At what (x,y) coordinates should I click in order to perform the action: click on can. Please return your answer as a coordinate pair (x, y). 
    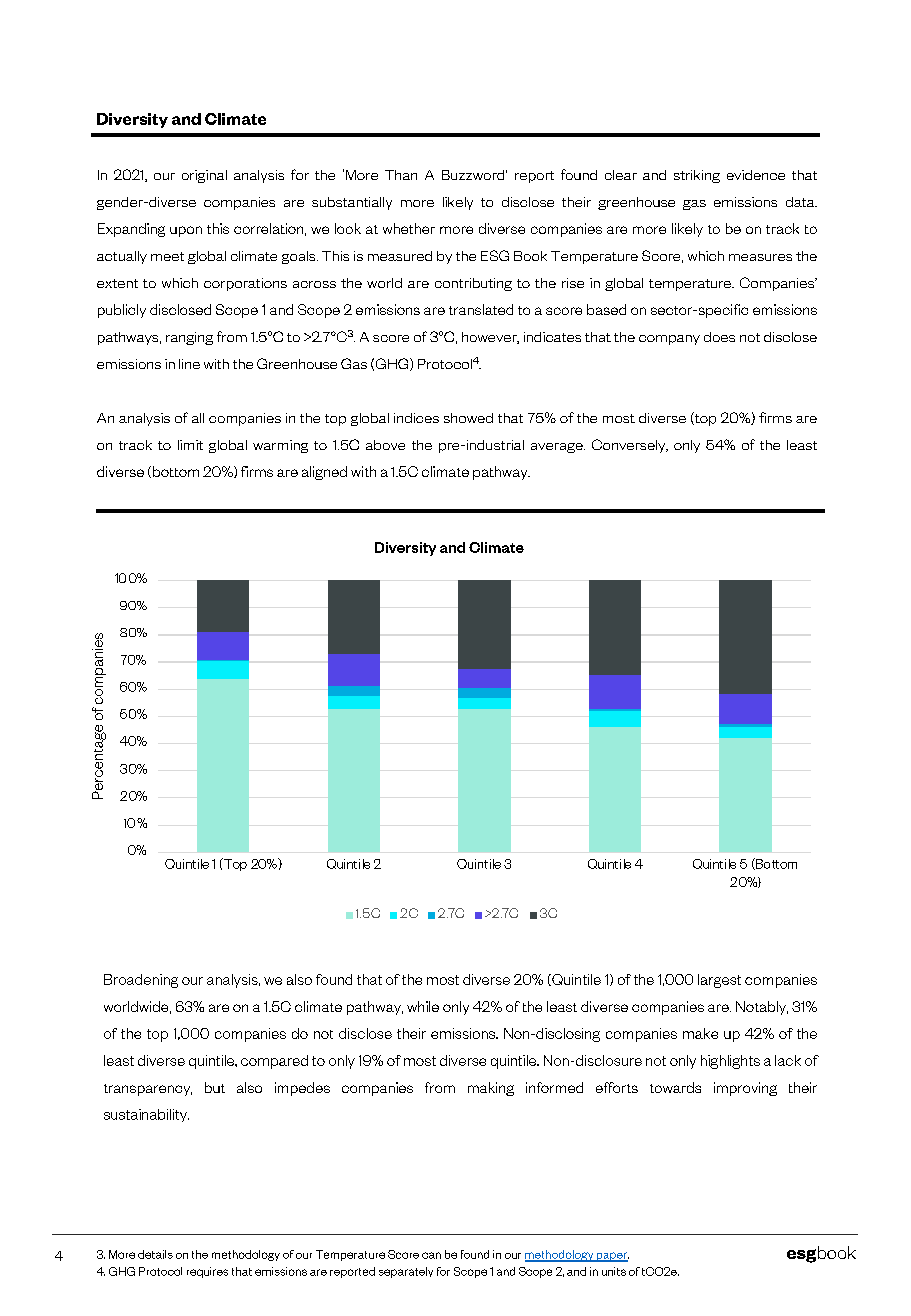
    Looking at the image, I should click on (431, 1255).
